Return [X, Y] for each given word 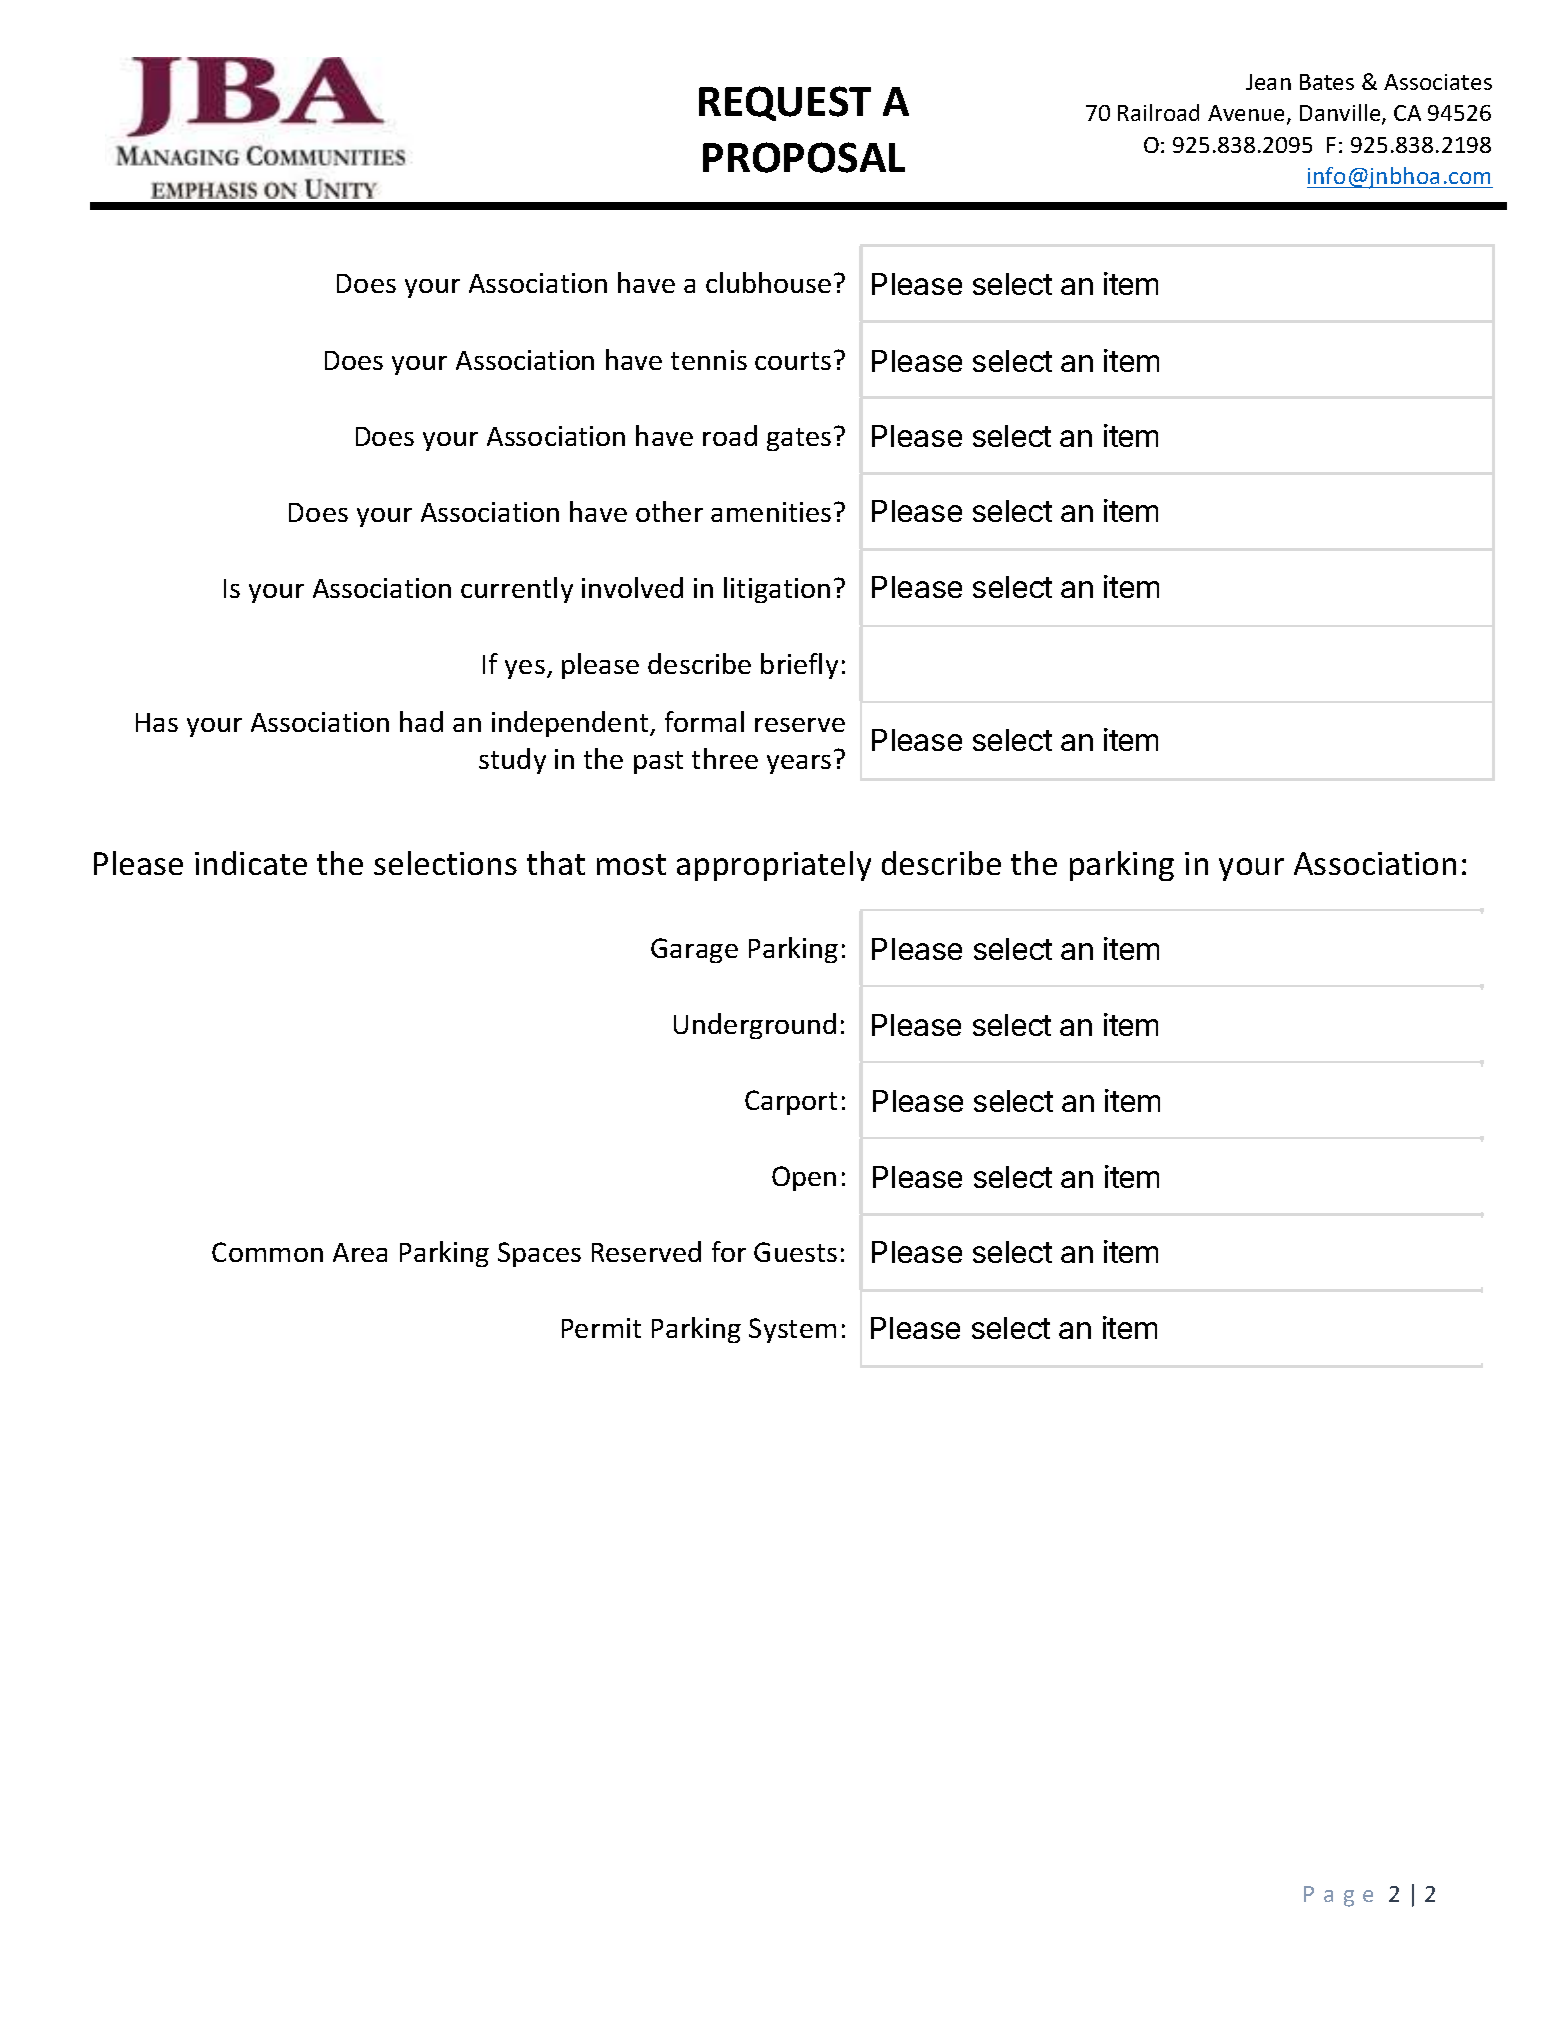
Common [267, 1252]
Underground [755, 1026]
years [799, 764]
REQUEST [785, 103]
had [421, 721]
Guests [795, 1252]
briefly [799, 666]
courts [793, 361]
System [792, 1330]
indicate [251, 863]
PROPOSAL [804, 157]
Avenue [1248, 115]
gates [799, 439]
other [669, 511]
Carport [791, 1102]
